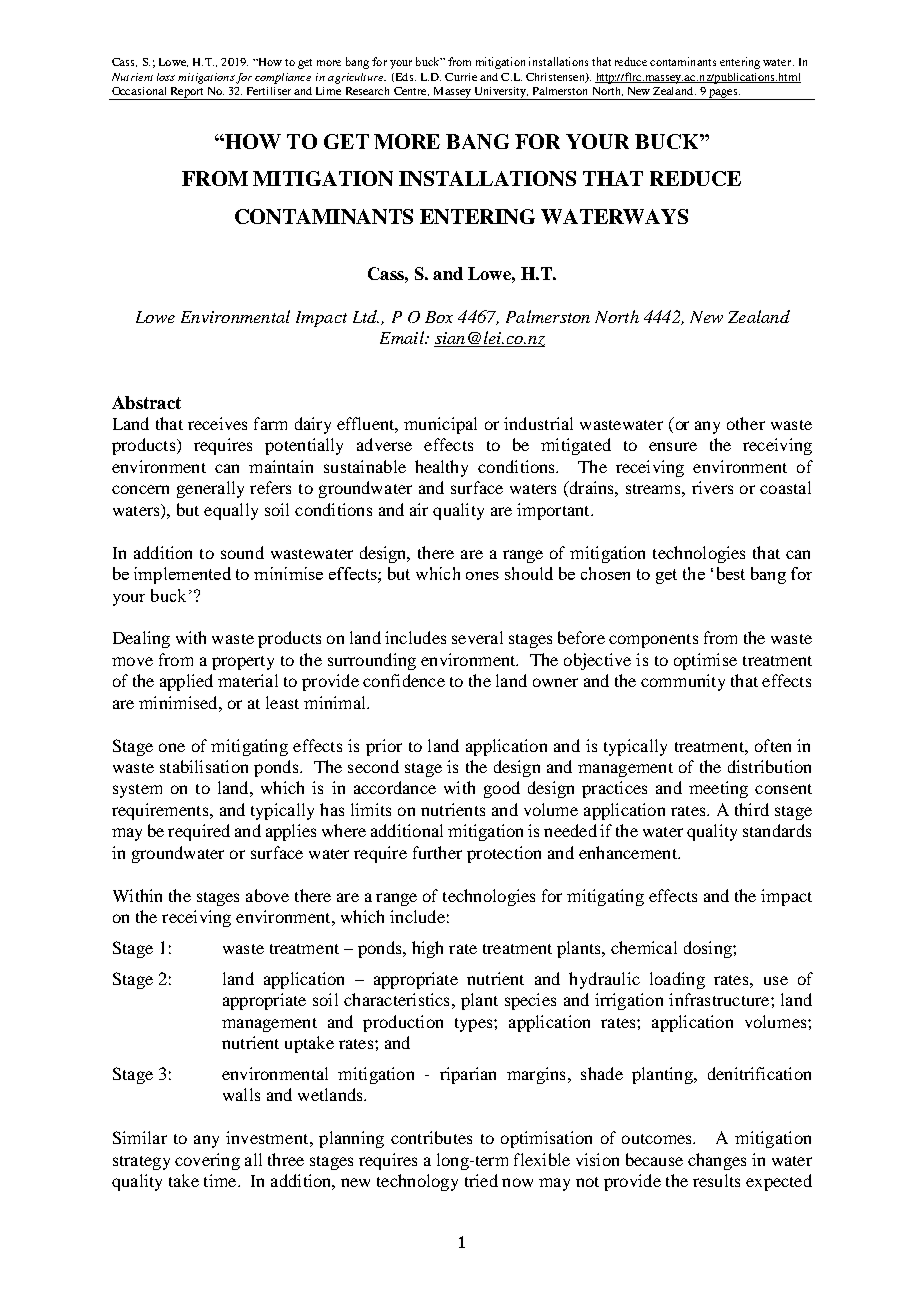 The image size is (924, 1308). I want to click on contributes, so click(431, 1137).
